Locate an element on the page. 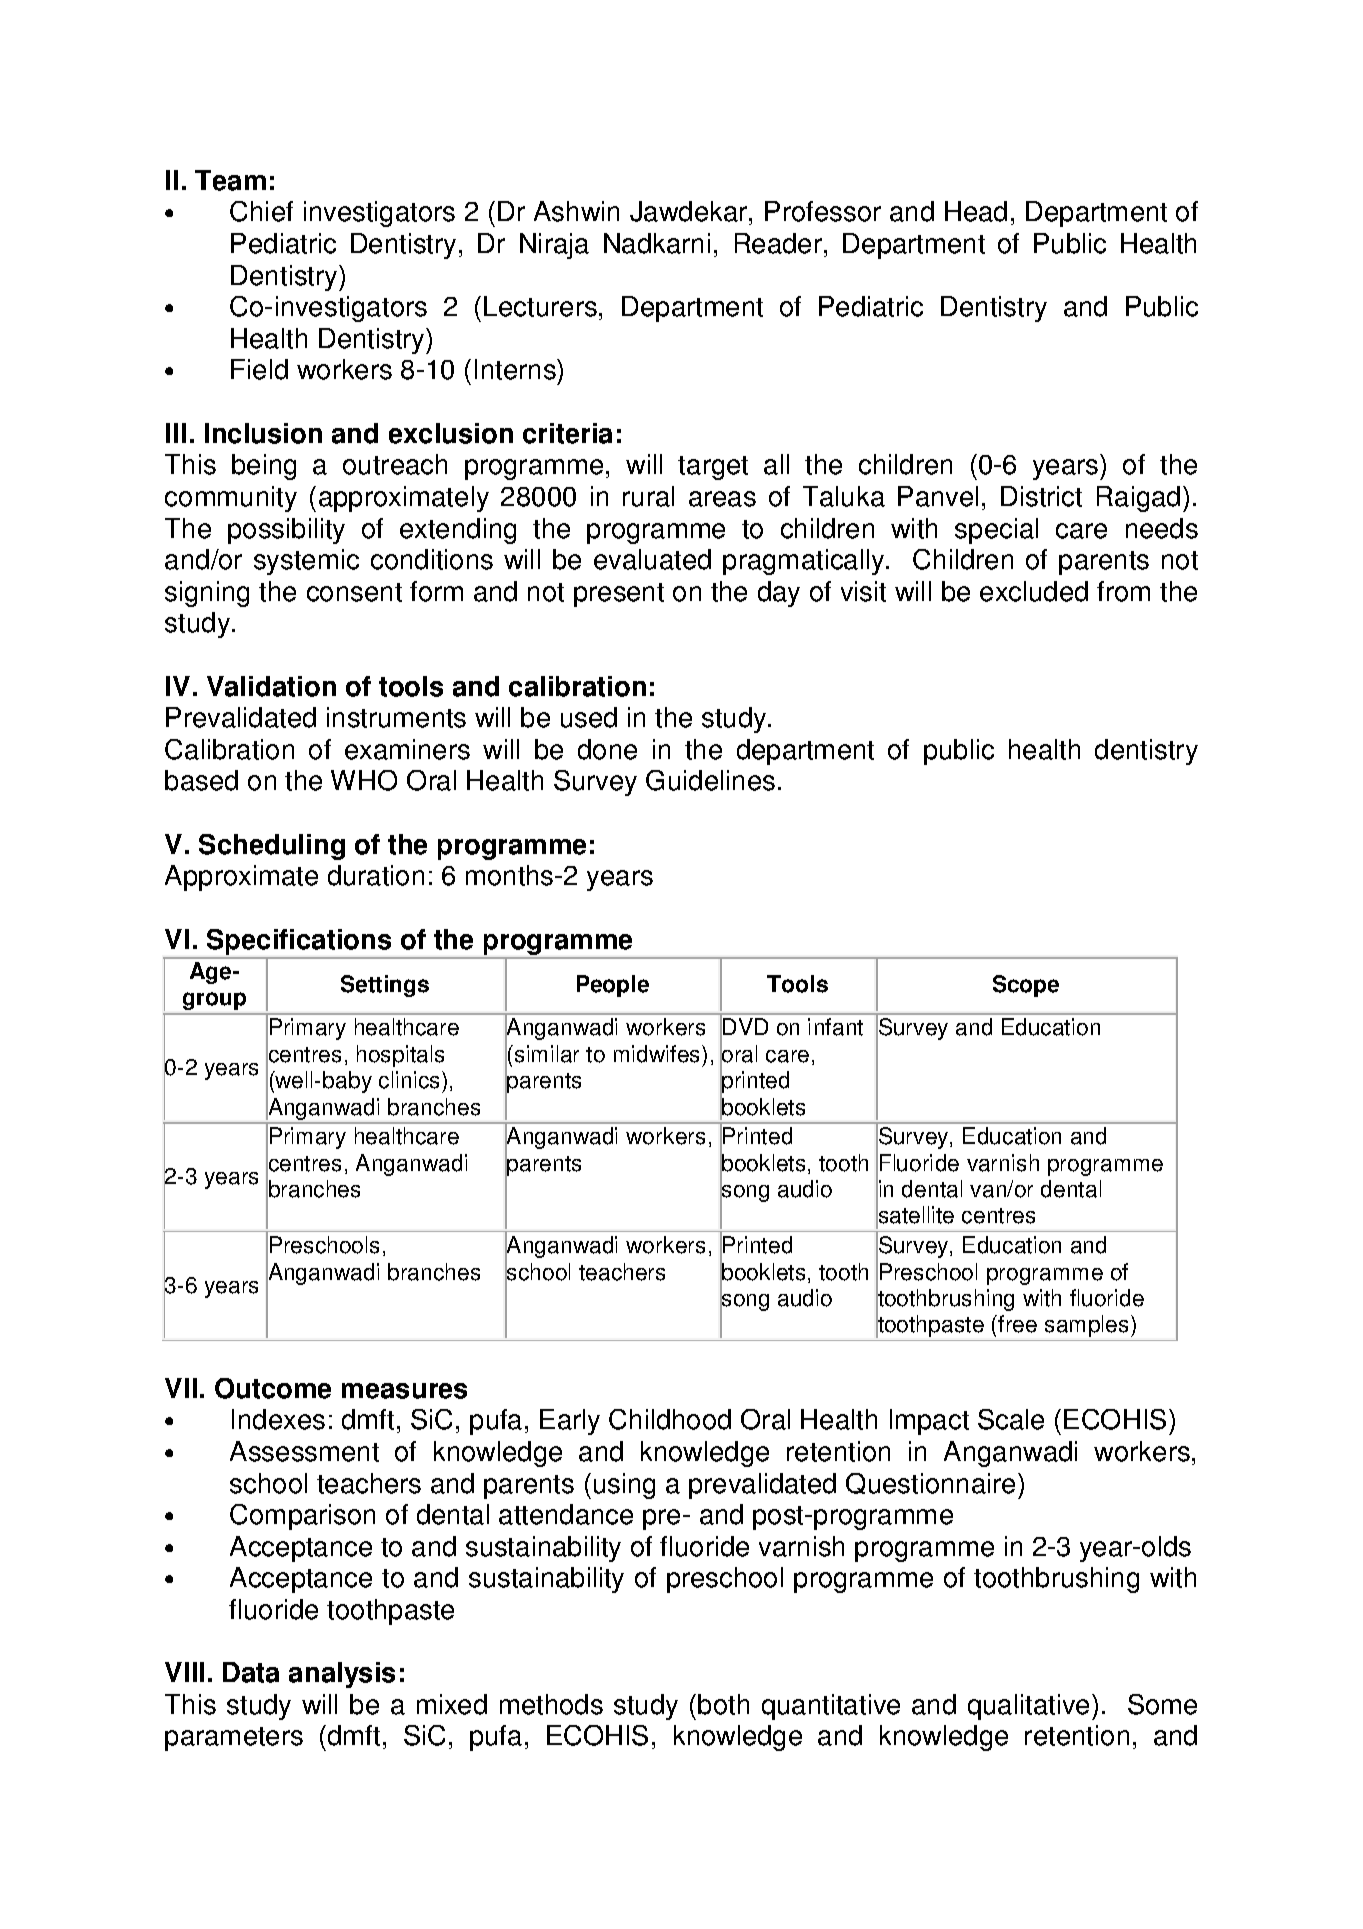 This document has height=1929, width=1363. both is located at coordinates (723, 1704).
